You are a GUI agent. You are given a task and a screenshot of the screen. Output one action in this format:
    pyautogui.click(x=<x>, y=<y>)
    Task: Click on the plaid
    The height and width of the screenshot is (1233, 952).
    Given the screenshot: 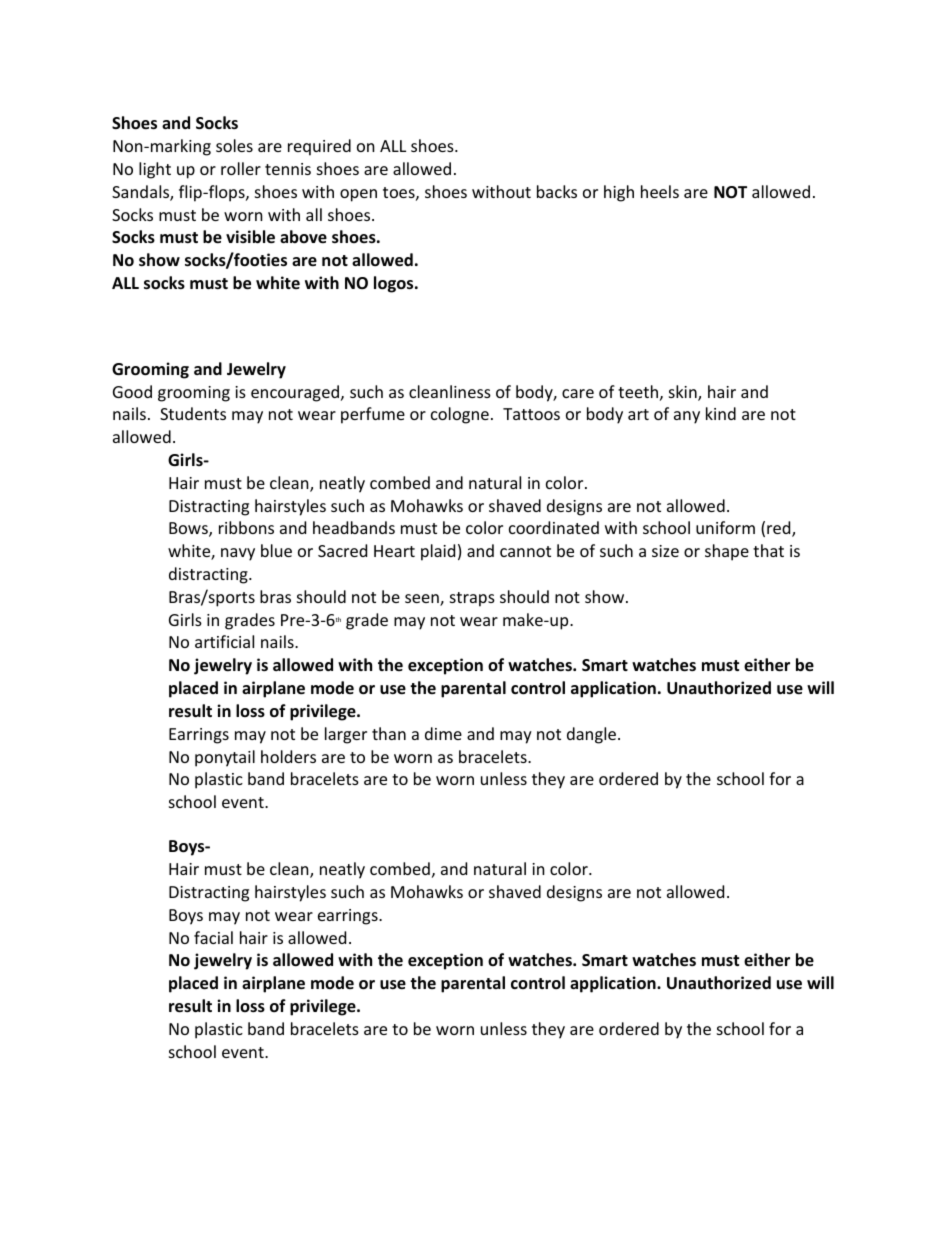 What is the action you would take?
    pyautogui.click(x=438, y=552)
